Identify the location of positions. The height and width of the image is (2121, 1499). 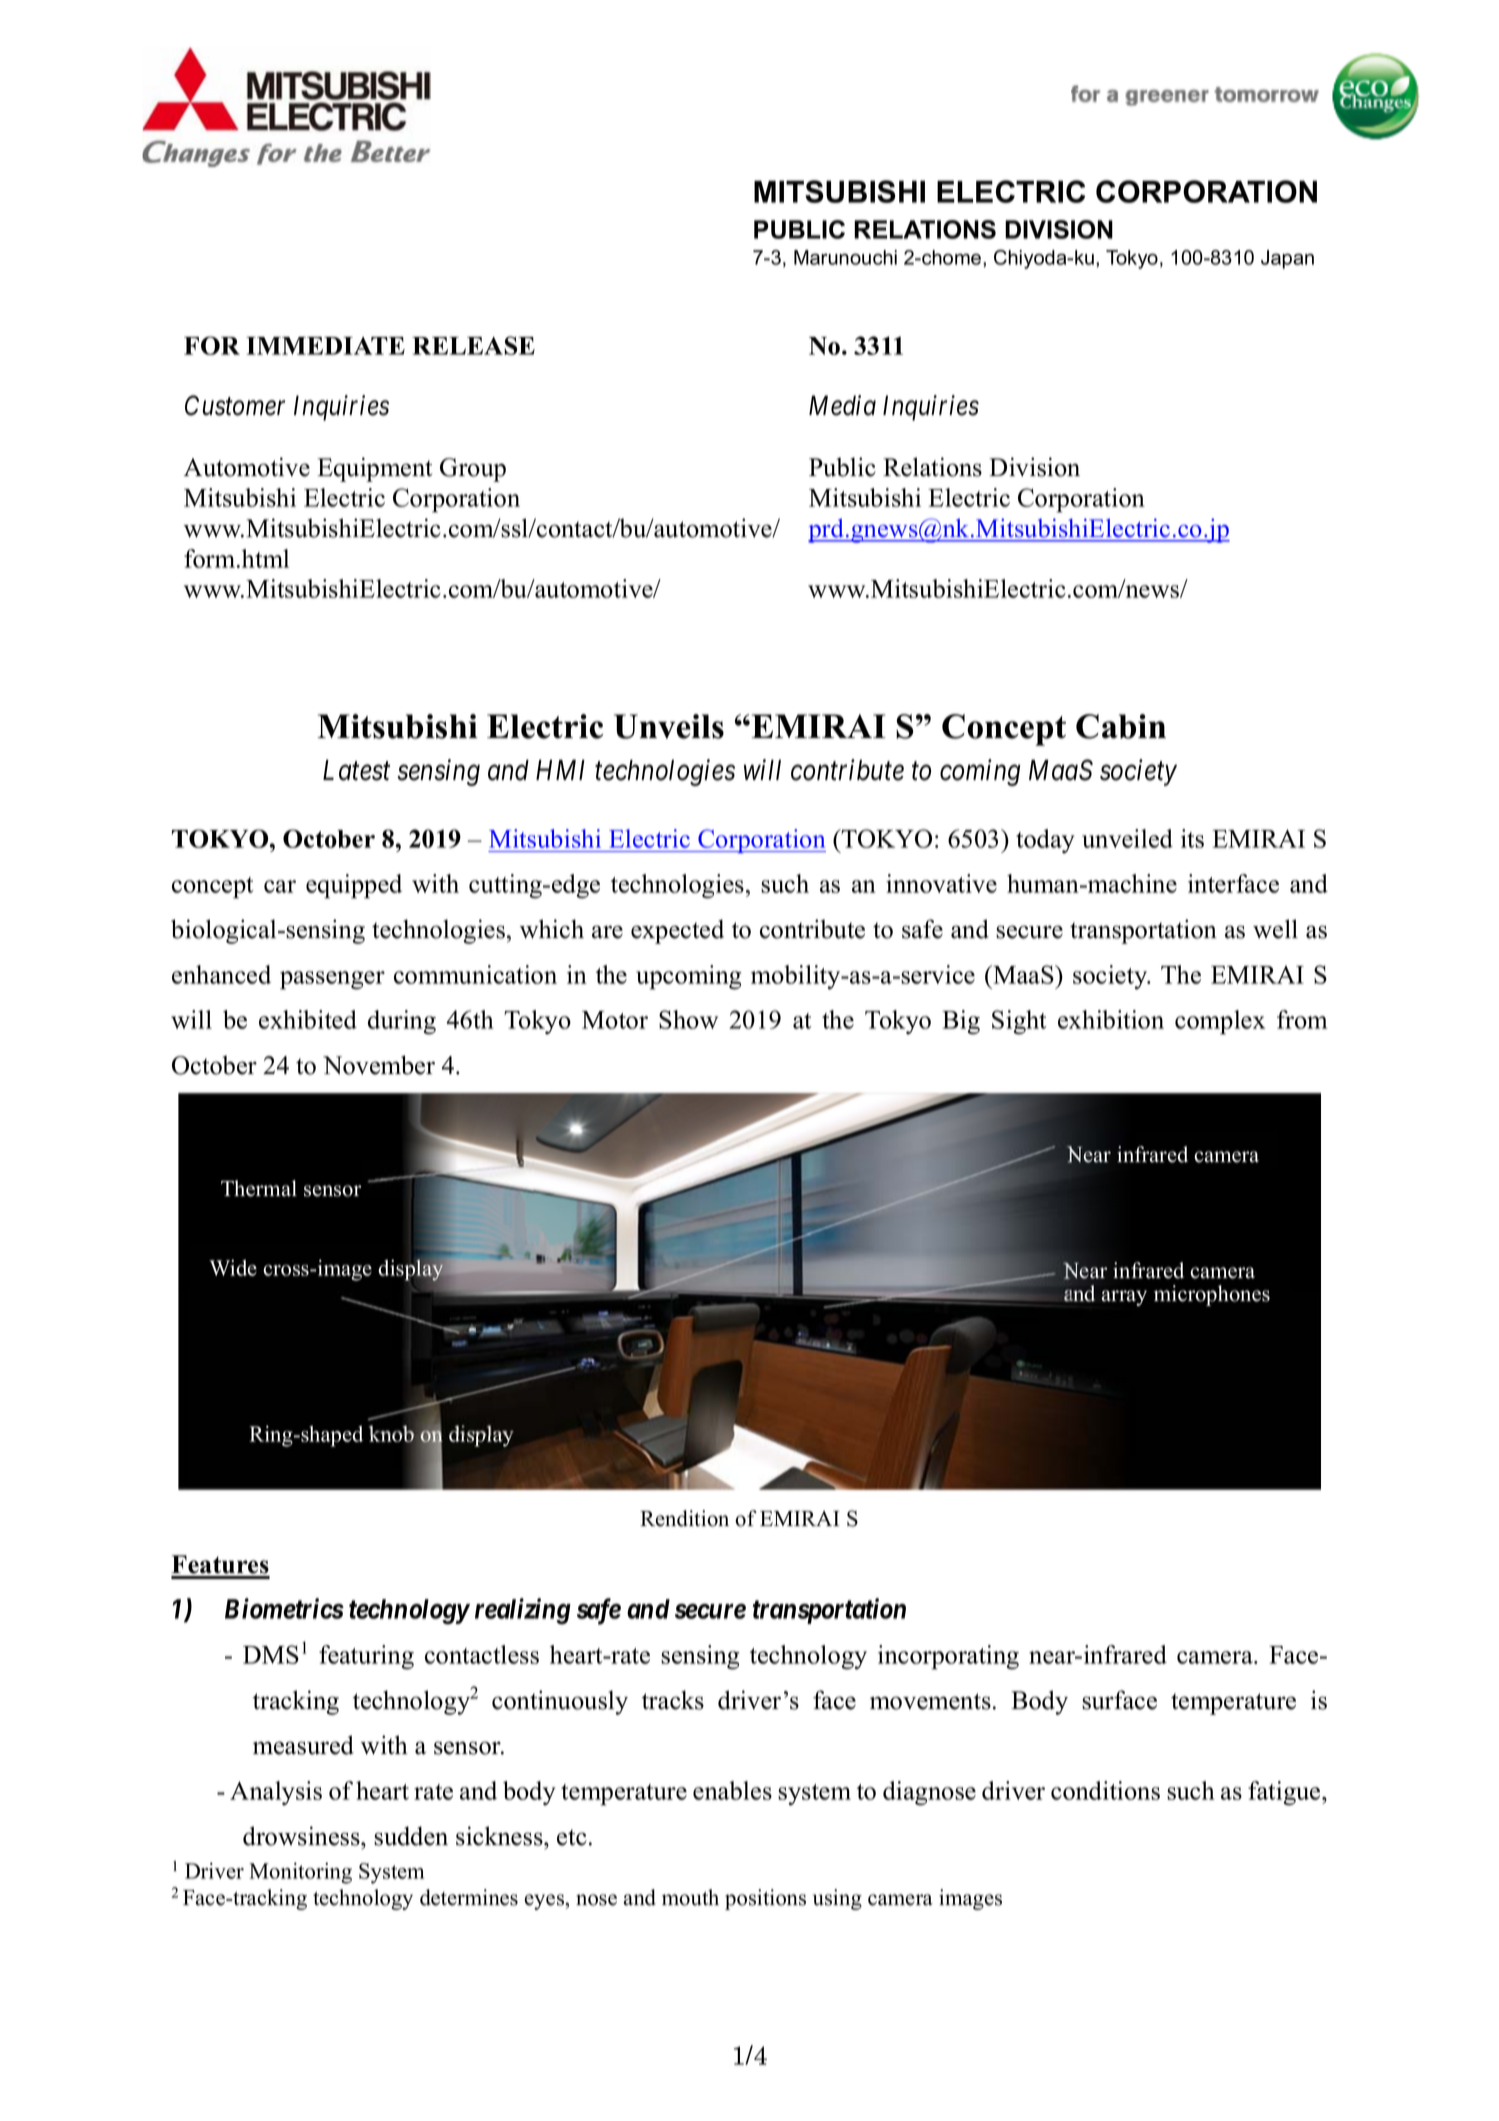
(765, 1899).
